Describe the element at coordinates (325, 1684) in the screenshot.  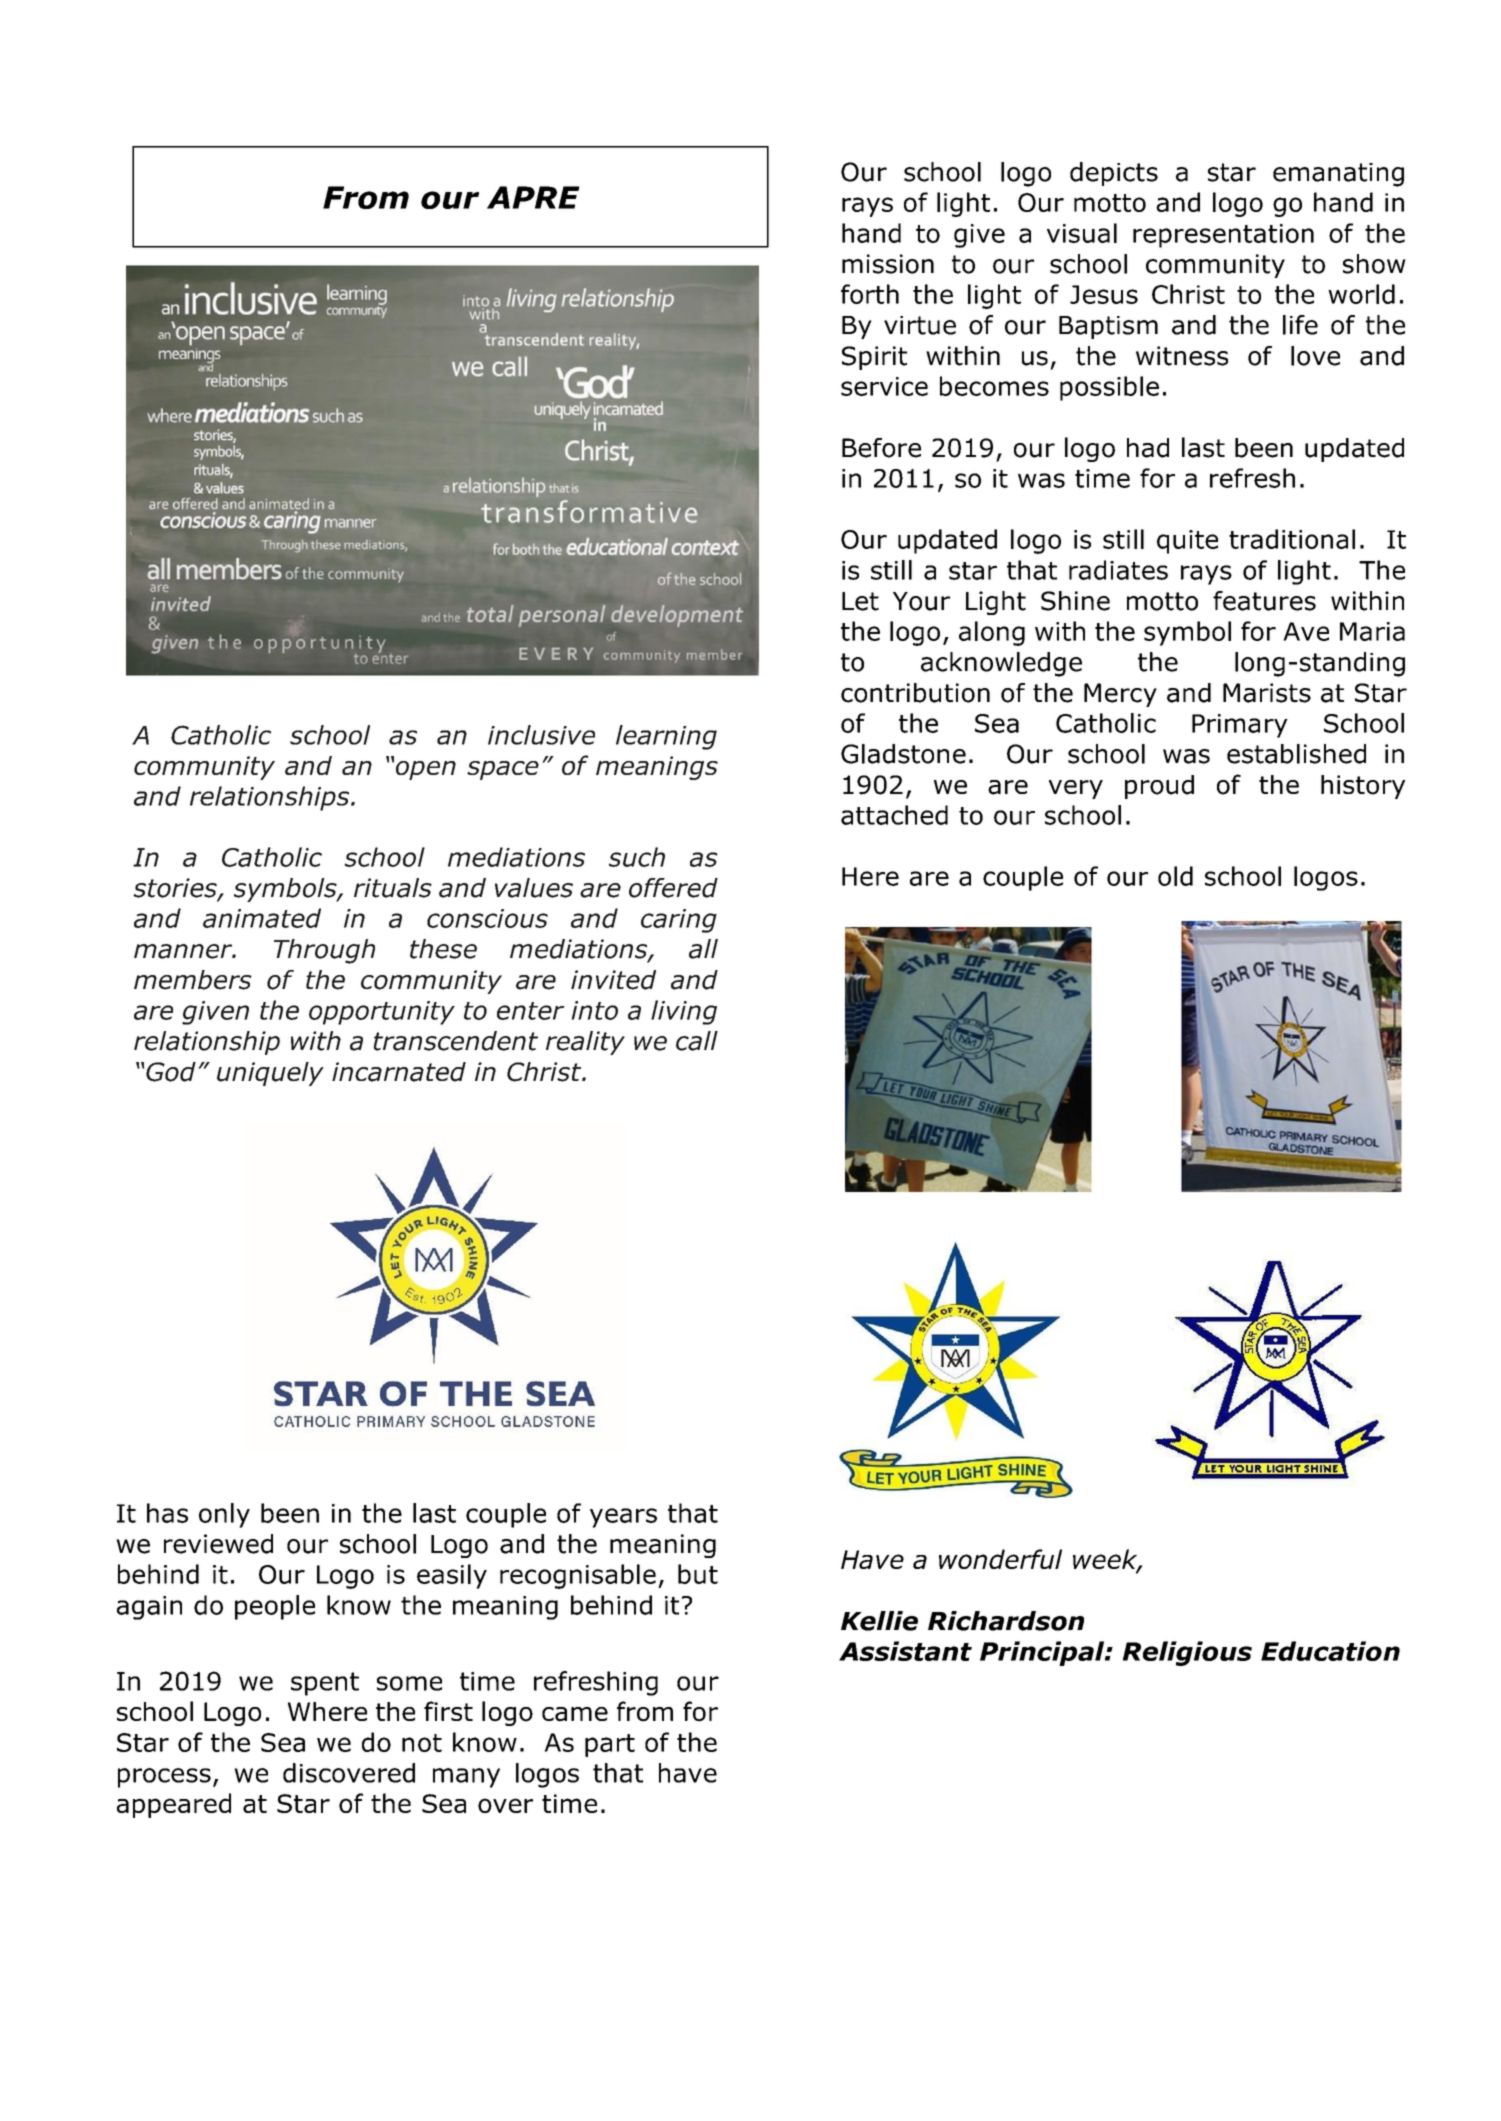
I see `spent` at that location.
